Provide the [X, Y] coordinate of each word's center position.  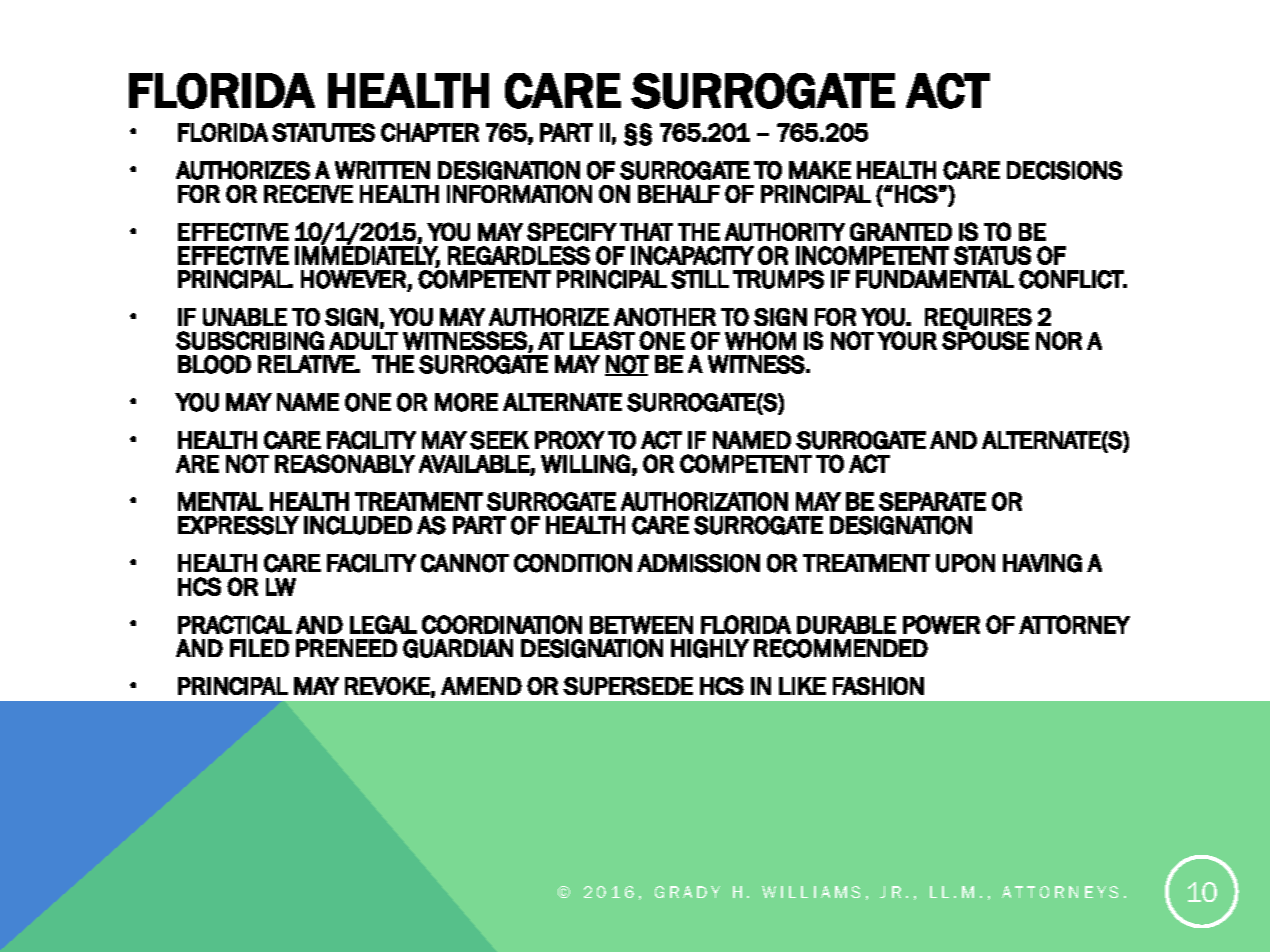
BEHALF [679, 194]
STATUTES [323, 132]
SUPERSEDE [628, 686]
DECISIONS [1064, 170]
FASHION [878, 686]
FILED [259, 648]
